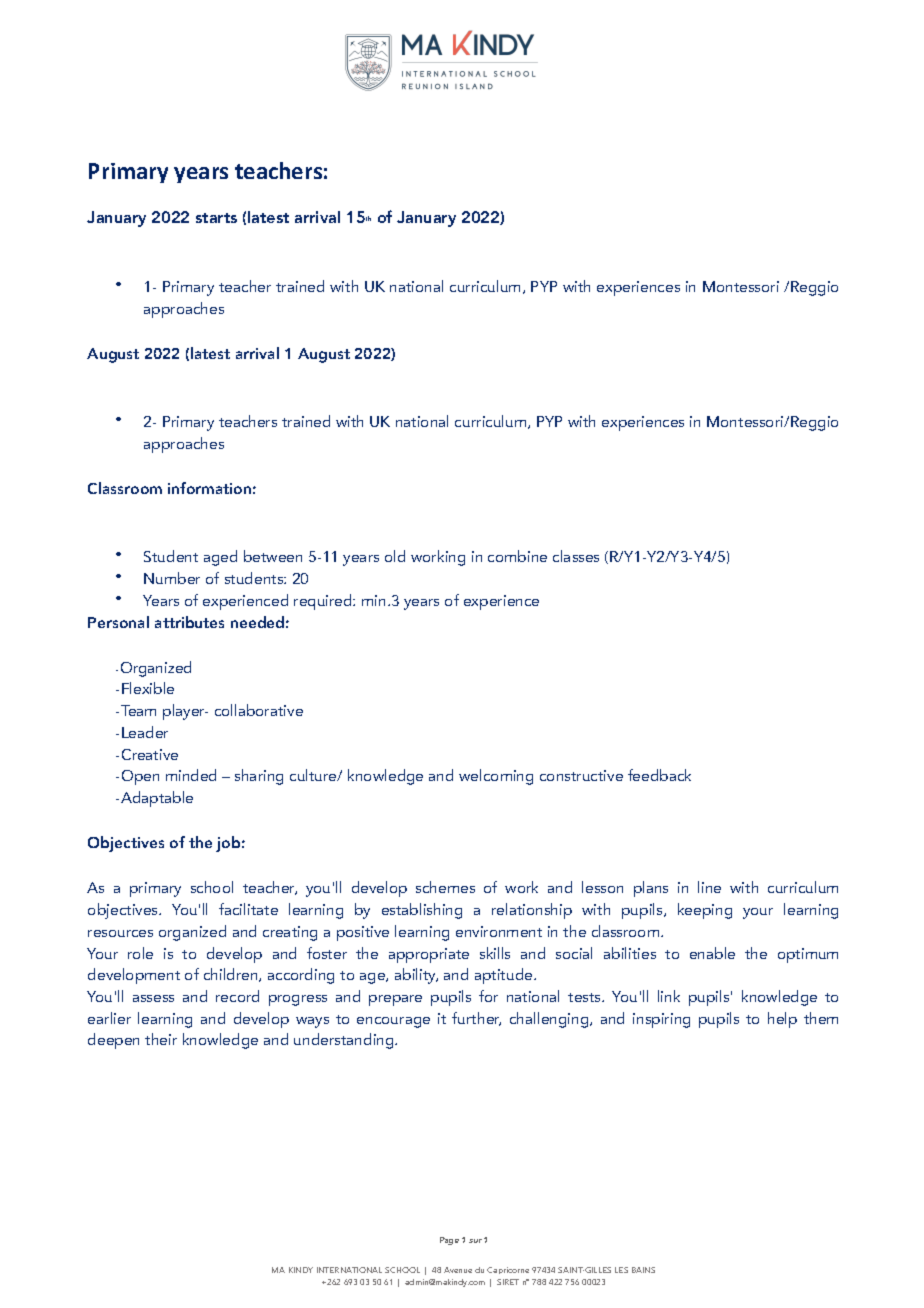 This document has height=1308, width=924. What do you see at coordinates (395, 556) in the document?
I see `old` at bounding box center [395, 556].
